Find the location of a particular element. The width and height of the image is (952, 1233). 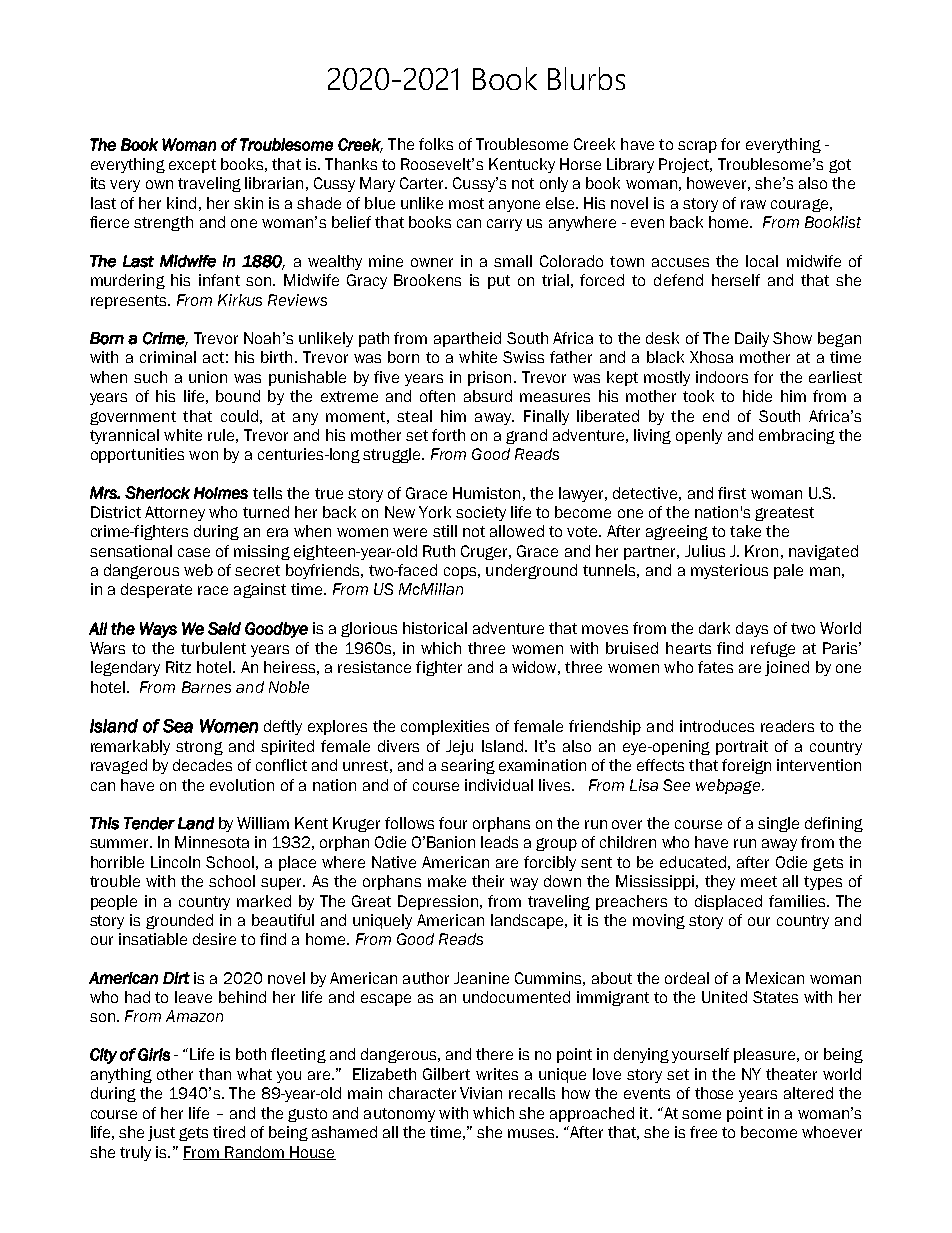

grounded is located at coordinates (179, 921).
